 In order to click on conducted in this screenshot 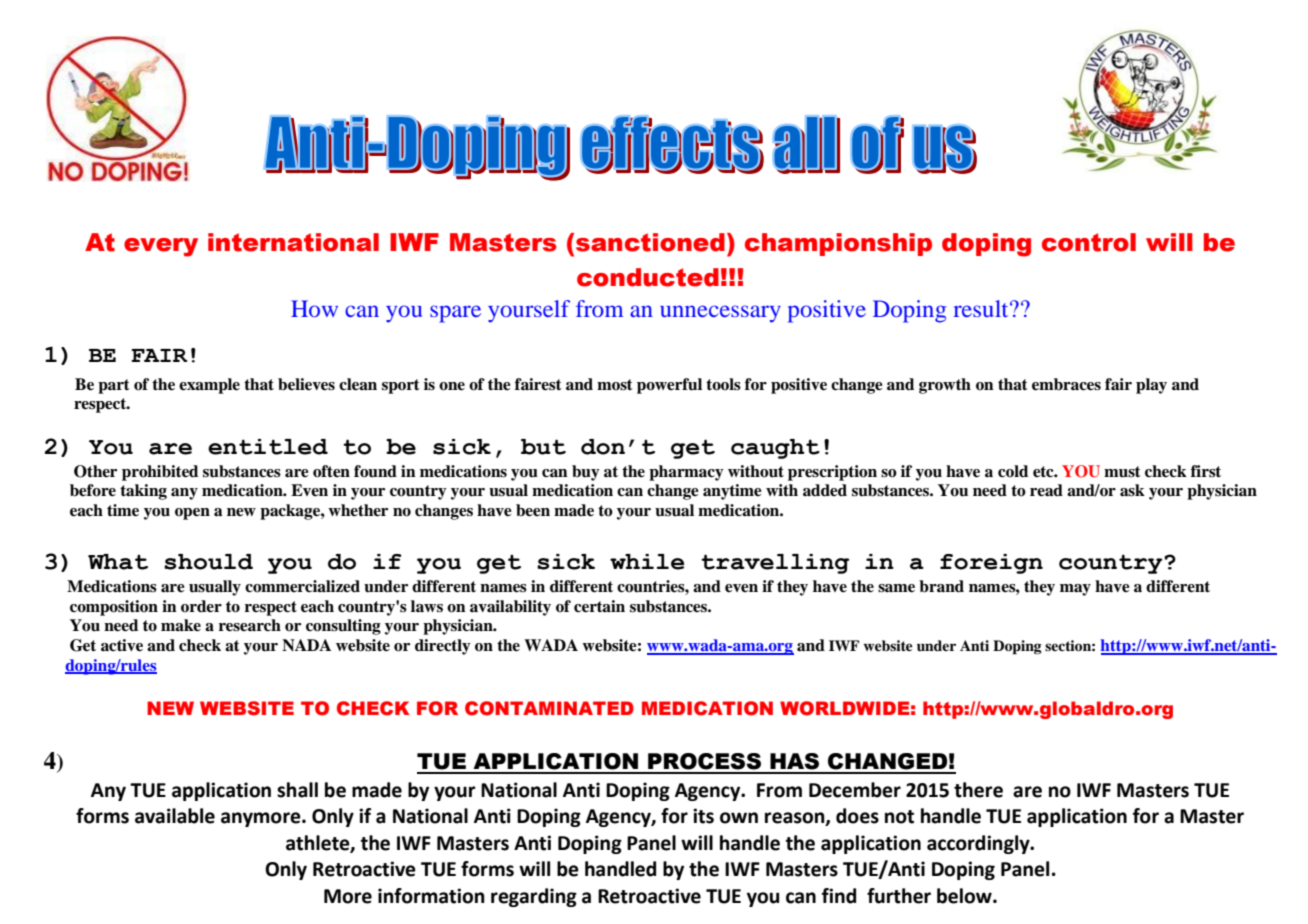, I will do `click(648, 277)`.
